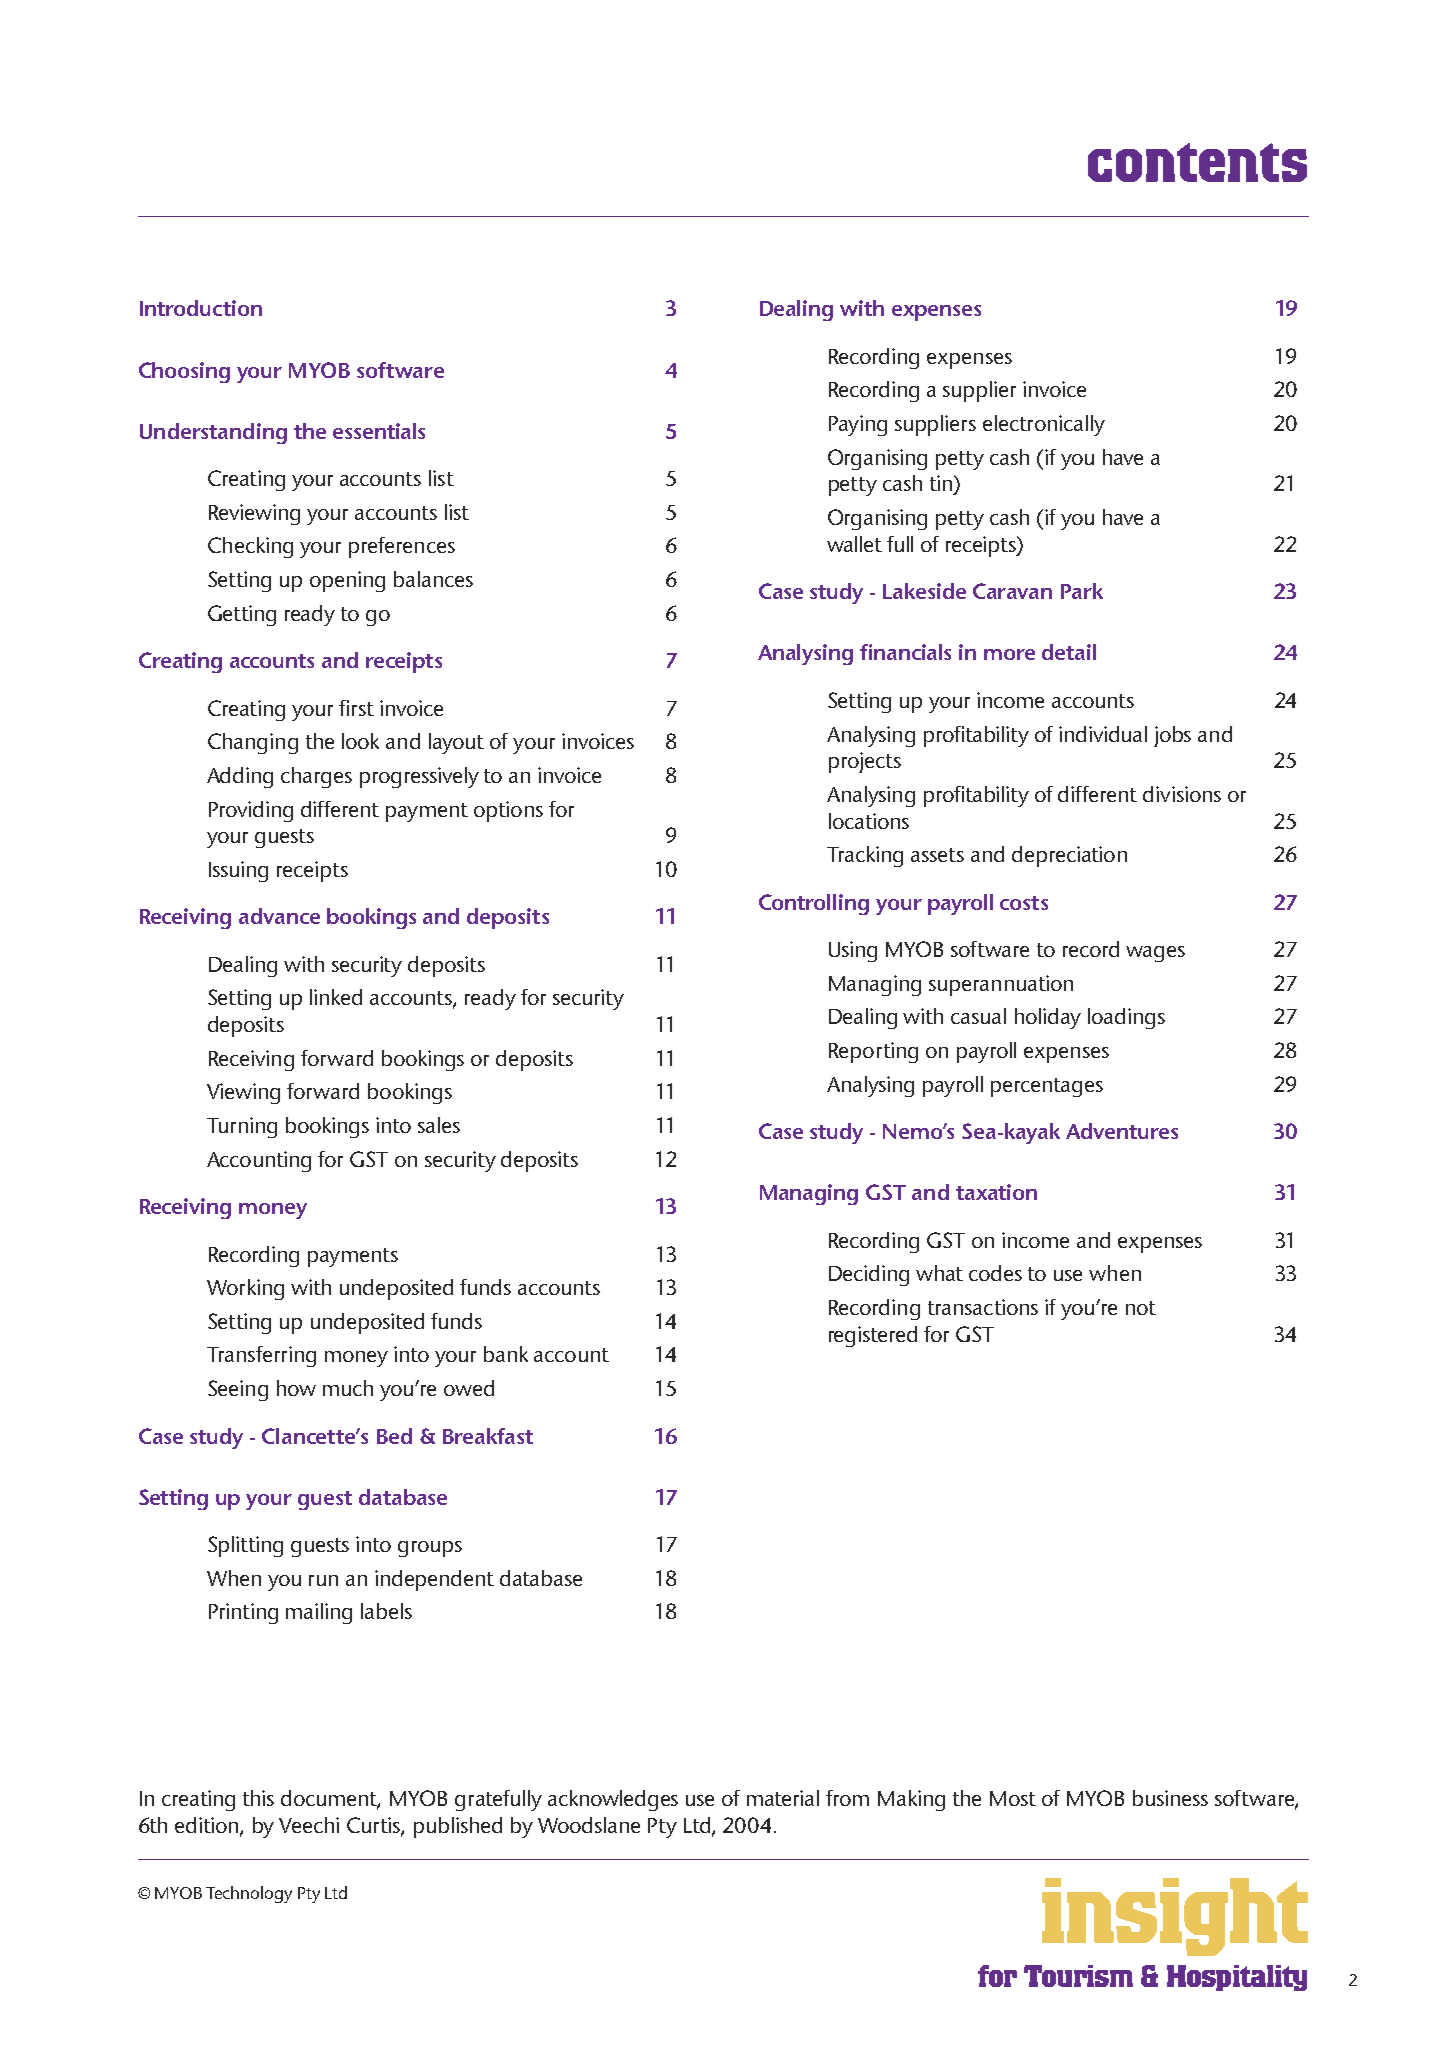 Image resolution: width=1447 pixels, height=2047 pixels. I want to click on linked, so click(336, 997).
